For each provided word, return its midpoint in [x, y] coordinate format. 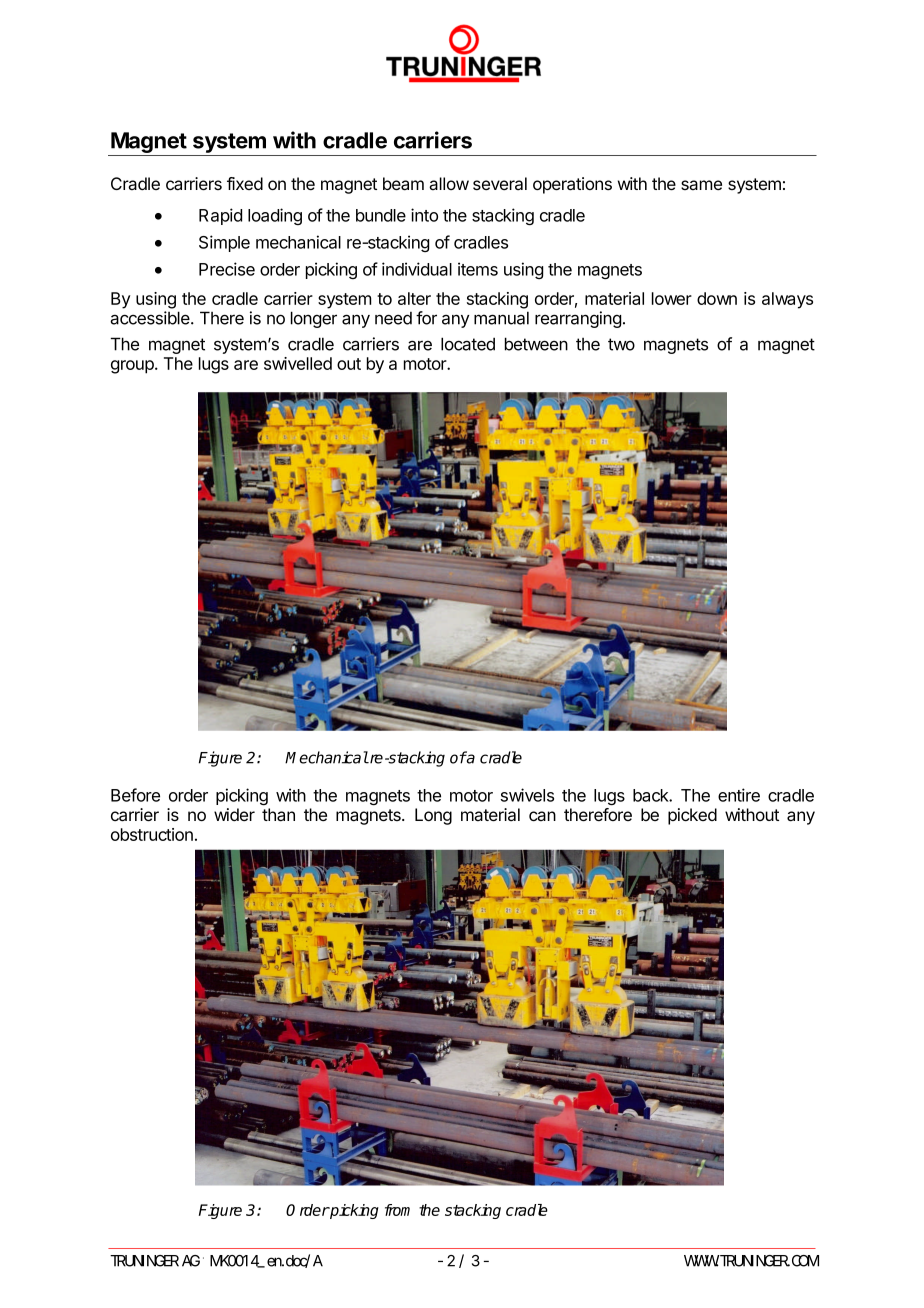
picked [692, 816]
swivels [527, 795]
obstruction [152, 834]
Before [135, 795]
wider [234, 814]
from [397, 1210]
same [701, 185]
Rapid [220, 216]
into [424, 215]
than [278, 815]
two [621, 344]
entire [739, 795]
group [133, 367]
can [542, 816]
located [468, 344]
